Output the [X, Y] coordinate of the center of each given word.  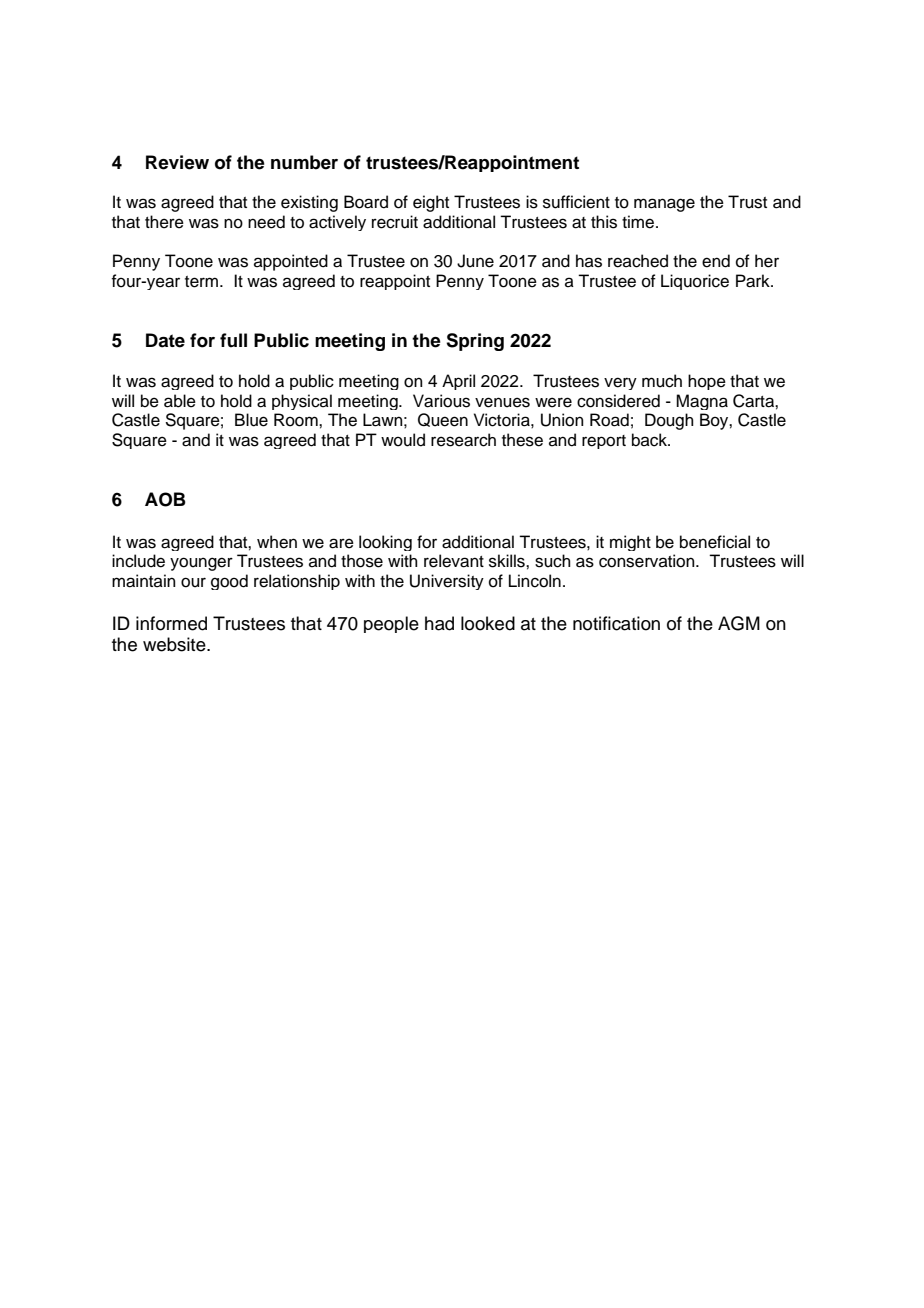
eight [431, 203]
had [439, 623]
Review [177, 162]
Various [441, 401]
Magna [702, 402]
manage [664, 205]
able [180, 401]
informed [171, 623]
